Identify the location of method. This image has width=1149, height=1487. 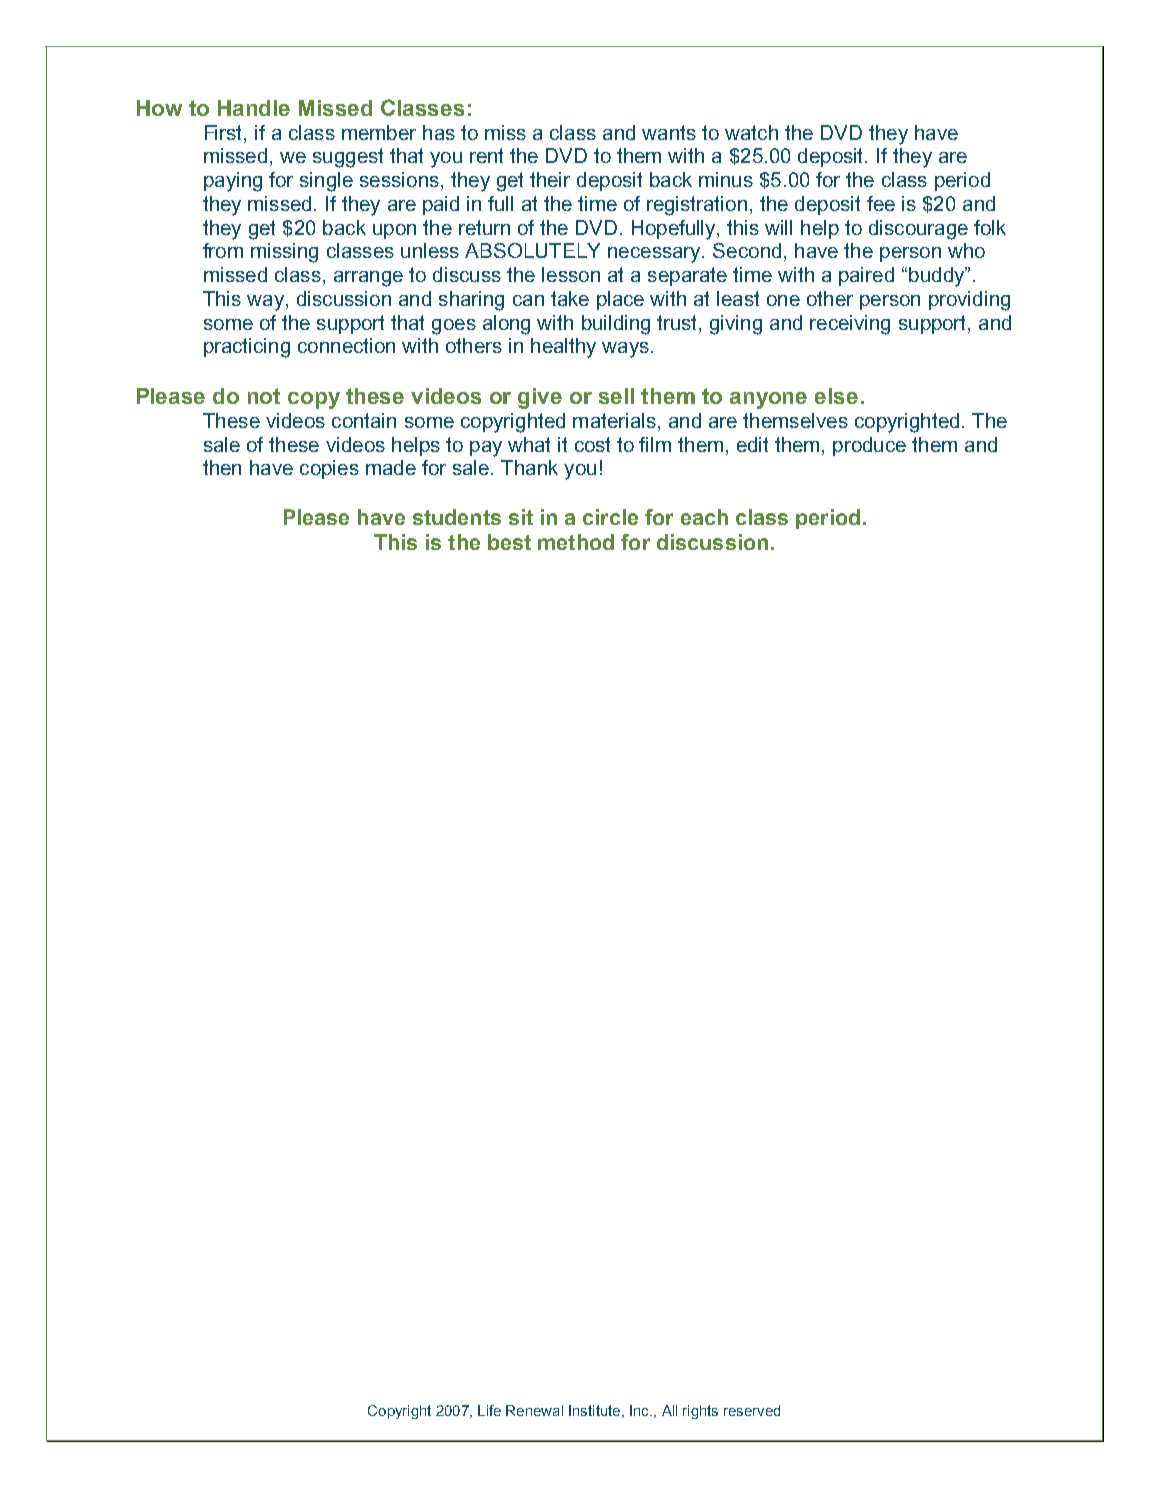
(576, 542).
